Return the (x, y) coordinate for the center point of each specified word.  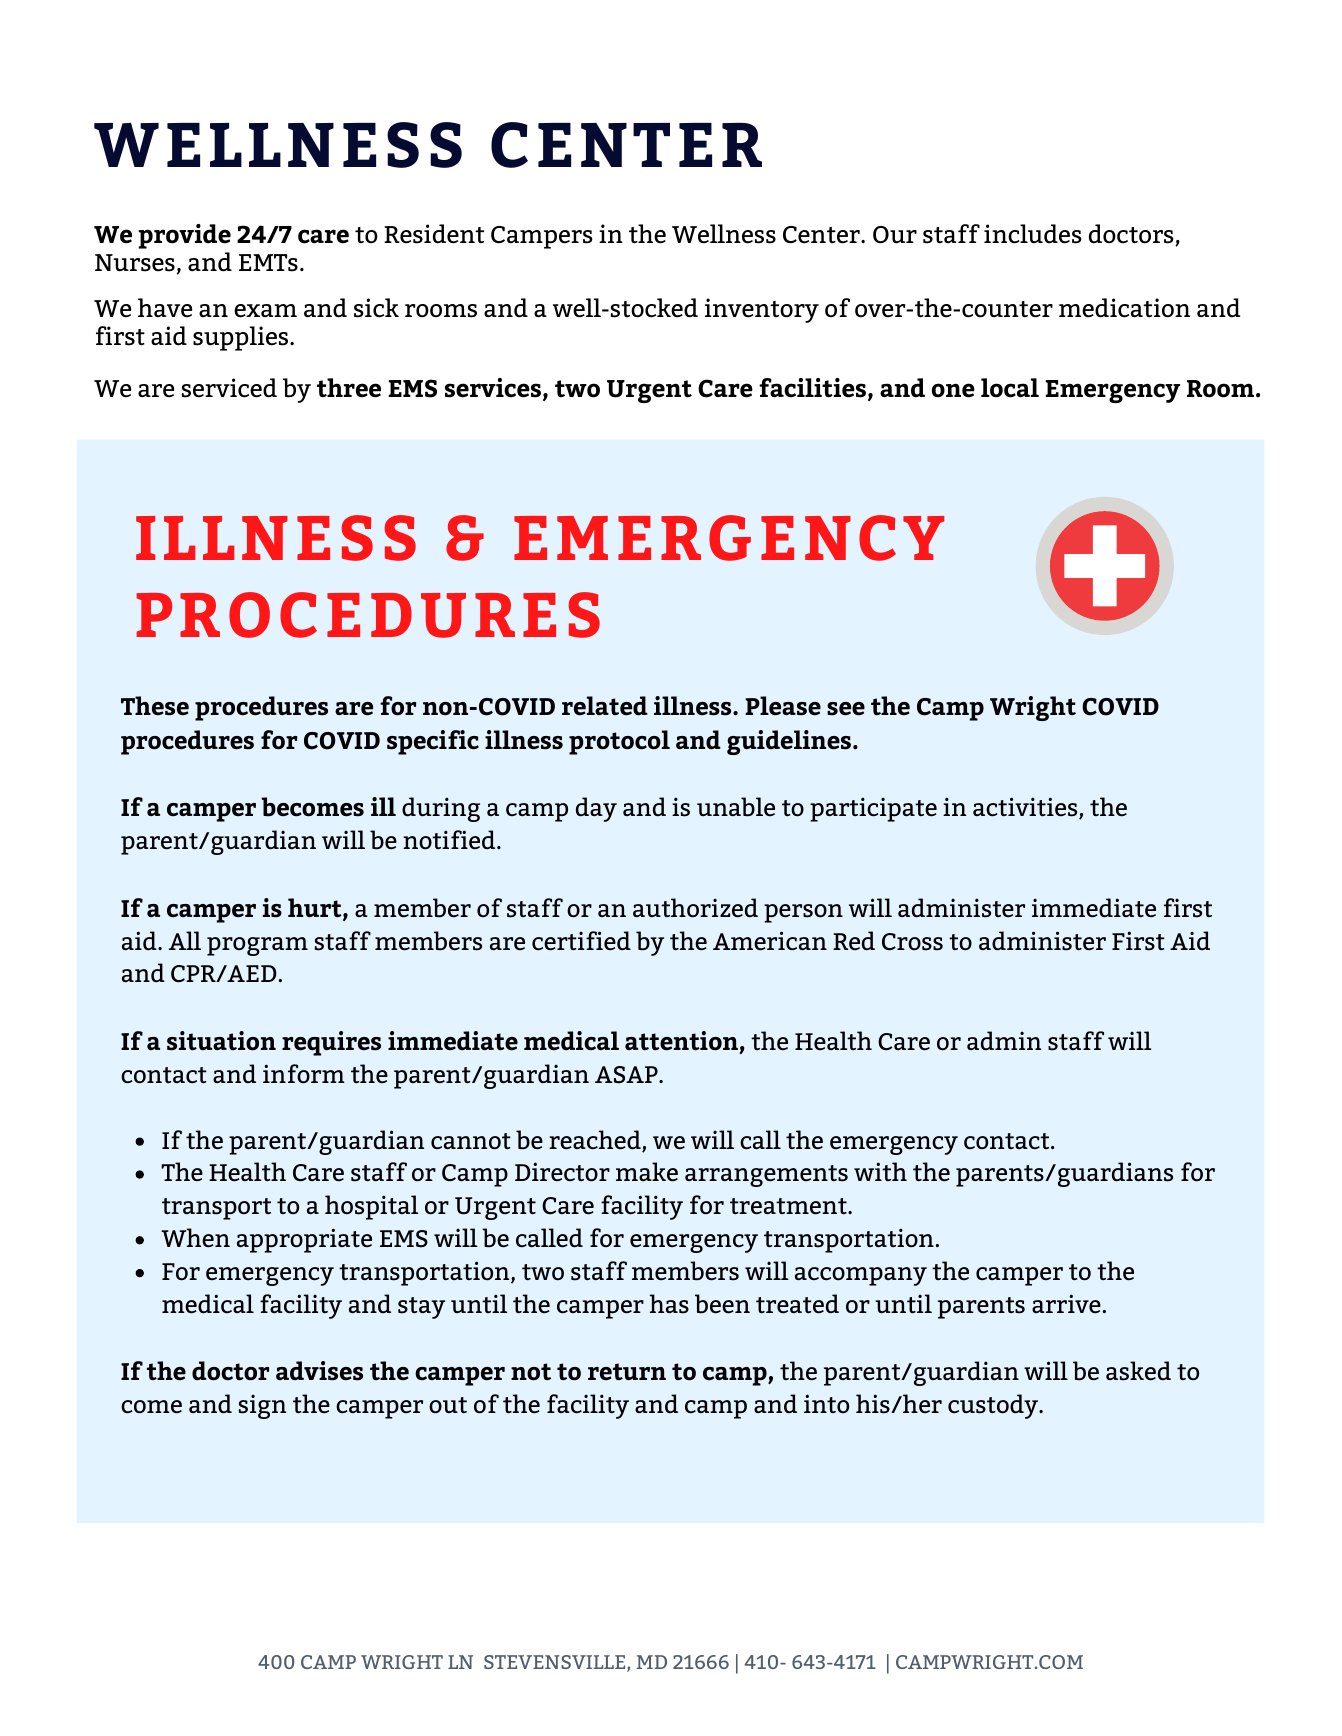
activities (1026, 808)
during (441, 809)
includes (1033, 234)
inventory (762, 310)
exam (265, 311)
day (596, 809)
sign (262, 1406)
